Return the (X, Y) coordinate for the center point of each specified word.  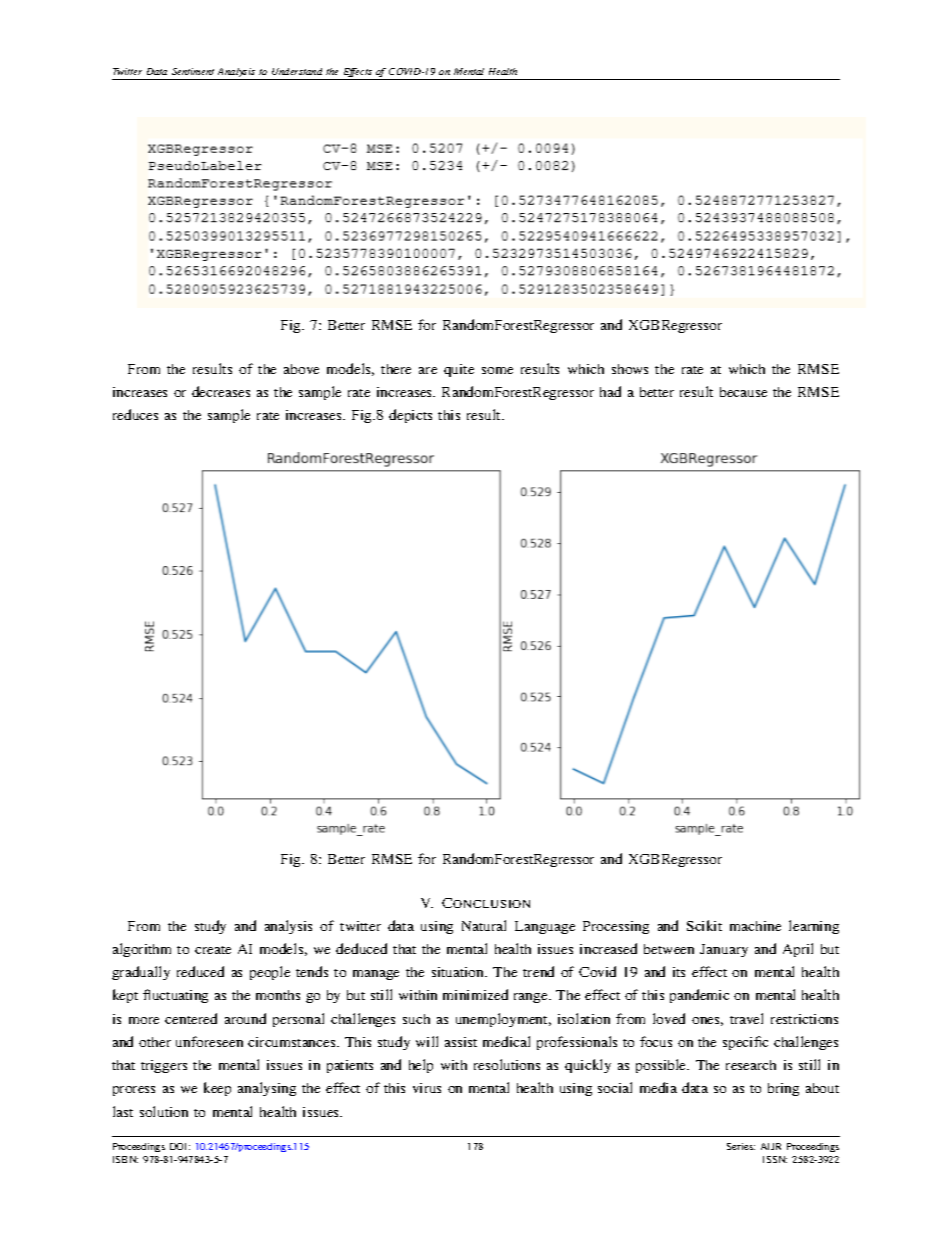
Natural (484, 925)
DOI (180, 1146)
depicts (410, 416)
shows (630, 369)
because (743, 392)
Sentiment (193, 71)
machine (755, 926)
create (213, 950)
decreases (221, 391)
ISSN (775, 1159)
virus (427, 1088)
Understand (297, 71)
